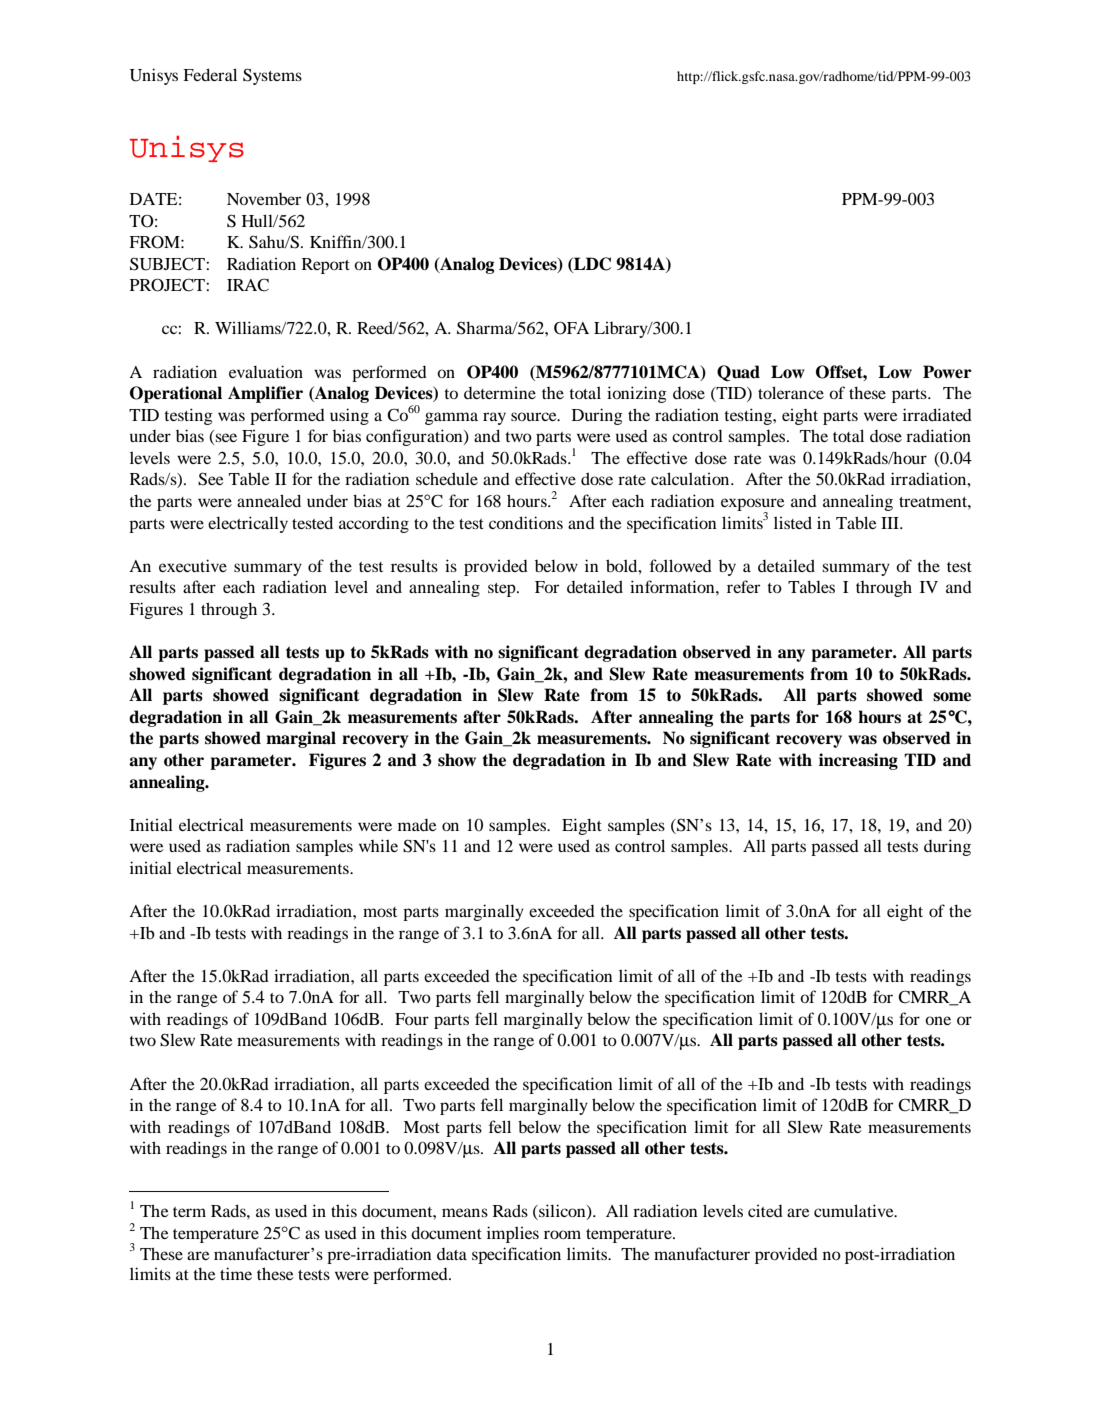 The image size is (1101, 1424). What do you see at coordinates (417, 825) in the screenshot?
I see `made` at bounding box center [417, 825].
